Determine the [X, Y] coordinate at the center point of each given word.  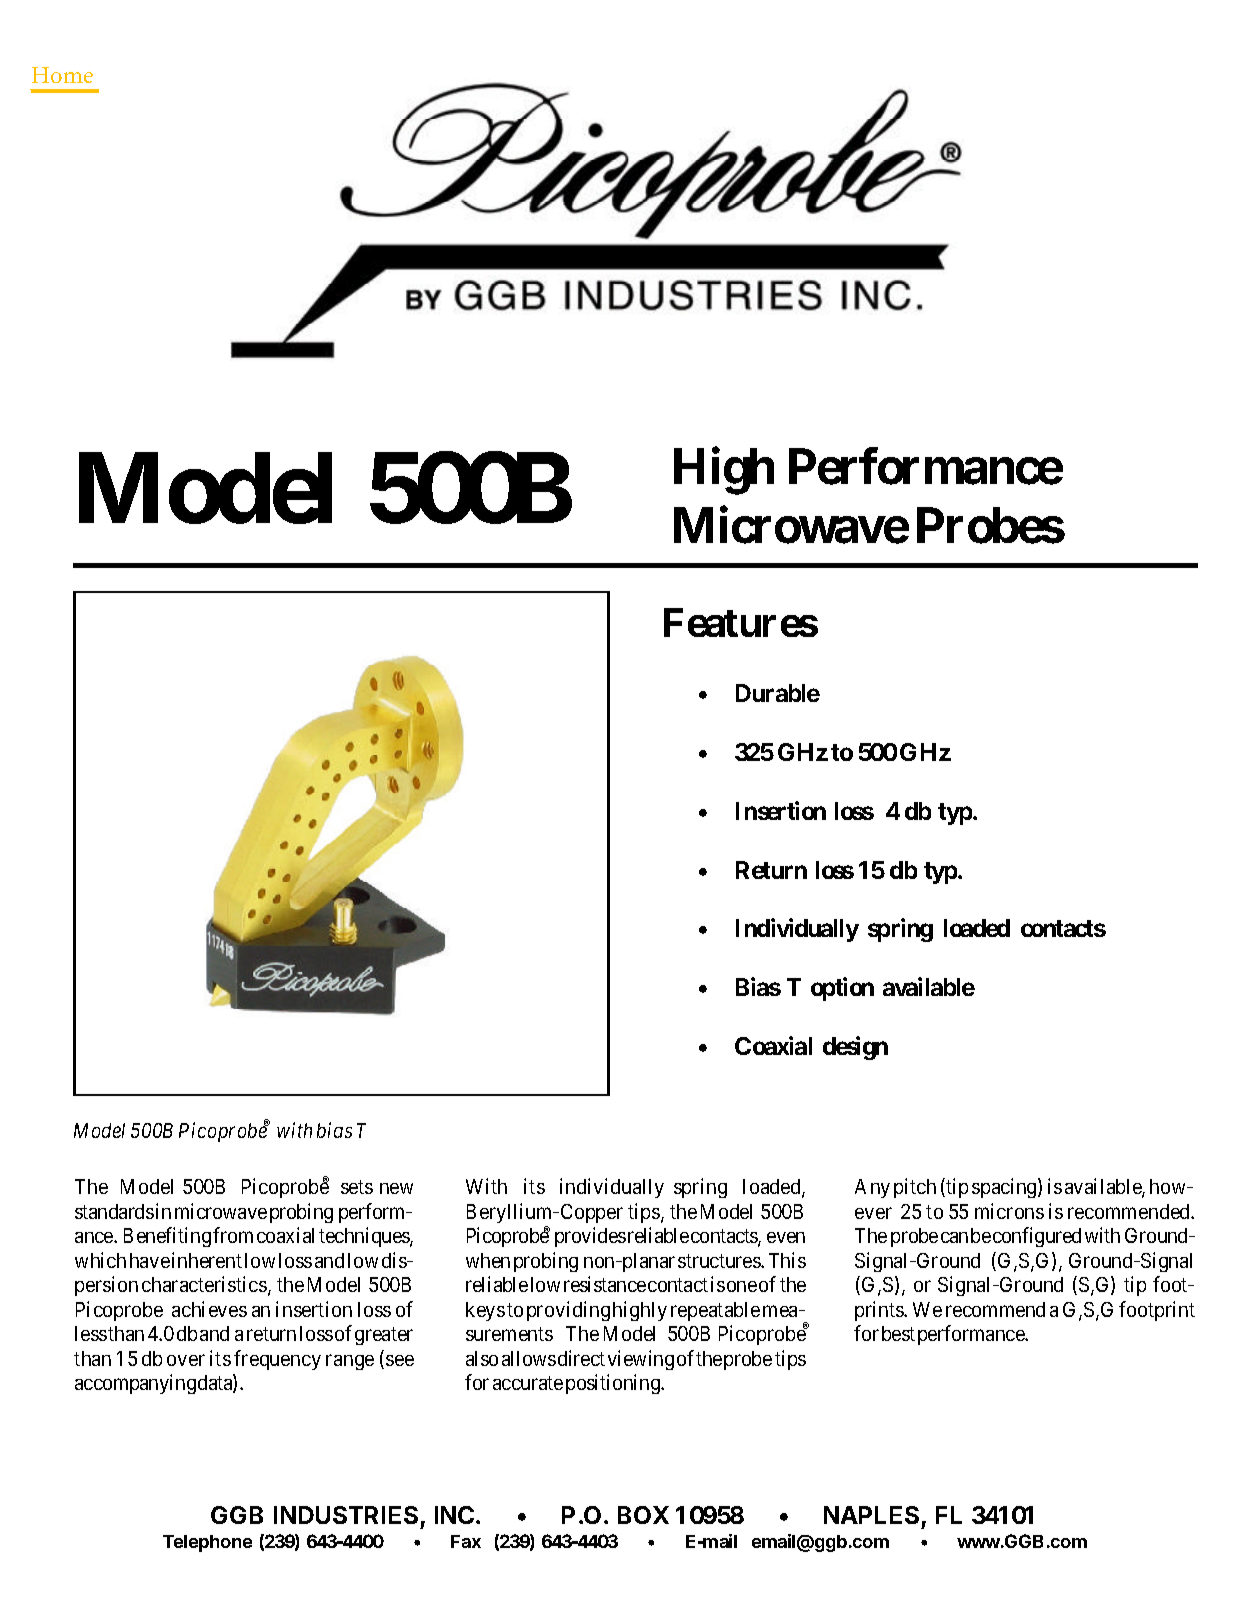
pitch [915, 1188]
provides [590, 1237]
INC [456, 1515]
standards [114, 1211]
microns [1009, 1211]
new [396, 1188]
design [855, 1048]
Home [62, 75]
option [842, 989]
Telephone [207, 1543]
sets [357, 1187]
